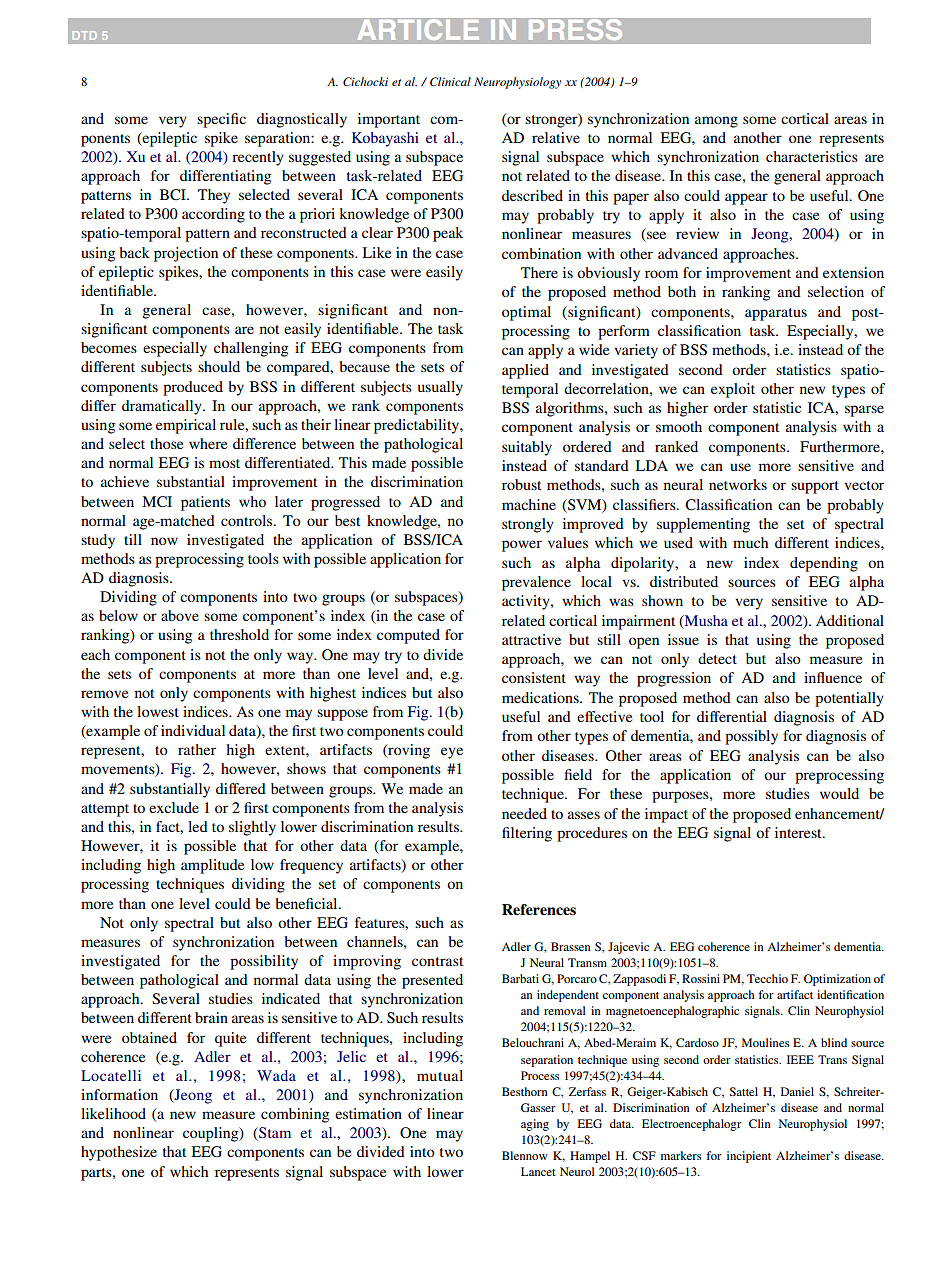 The image size is (952, 1271). Describe the element at coordinates (119, 1153) in the screenshot. I see `hypothesize` at that location.
